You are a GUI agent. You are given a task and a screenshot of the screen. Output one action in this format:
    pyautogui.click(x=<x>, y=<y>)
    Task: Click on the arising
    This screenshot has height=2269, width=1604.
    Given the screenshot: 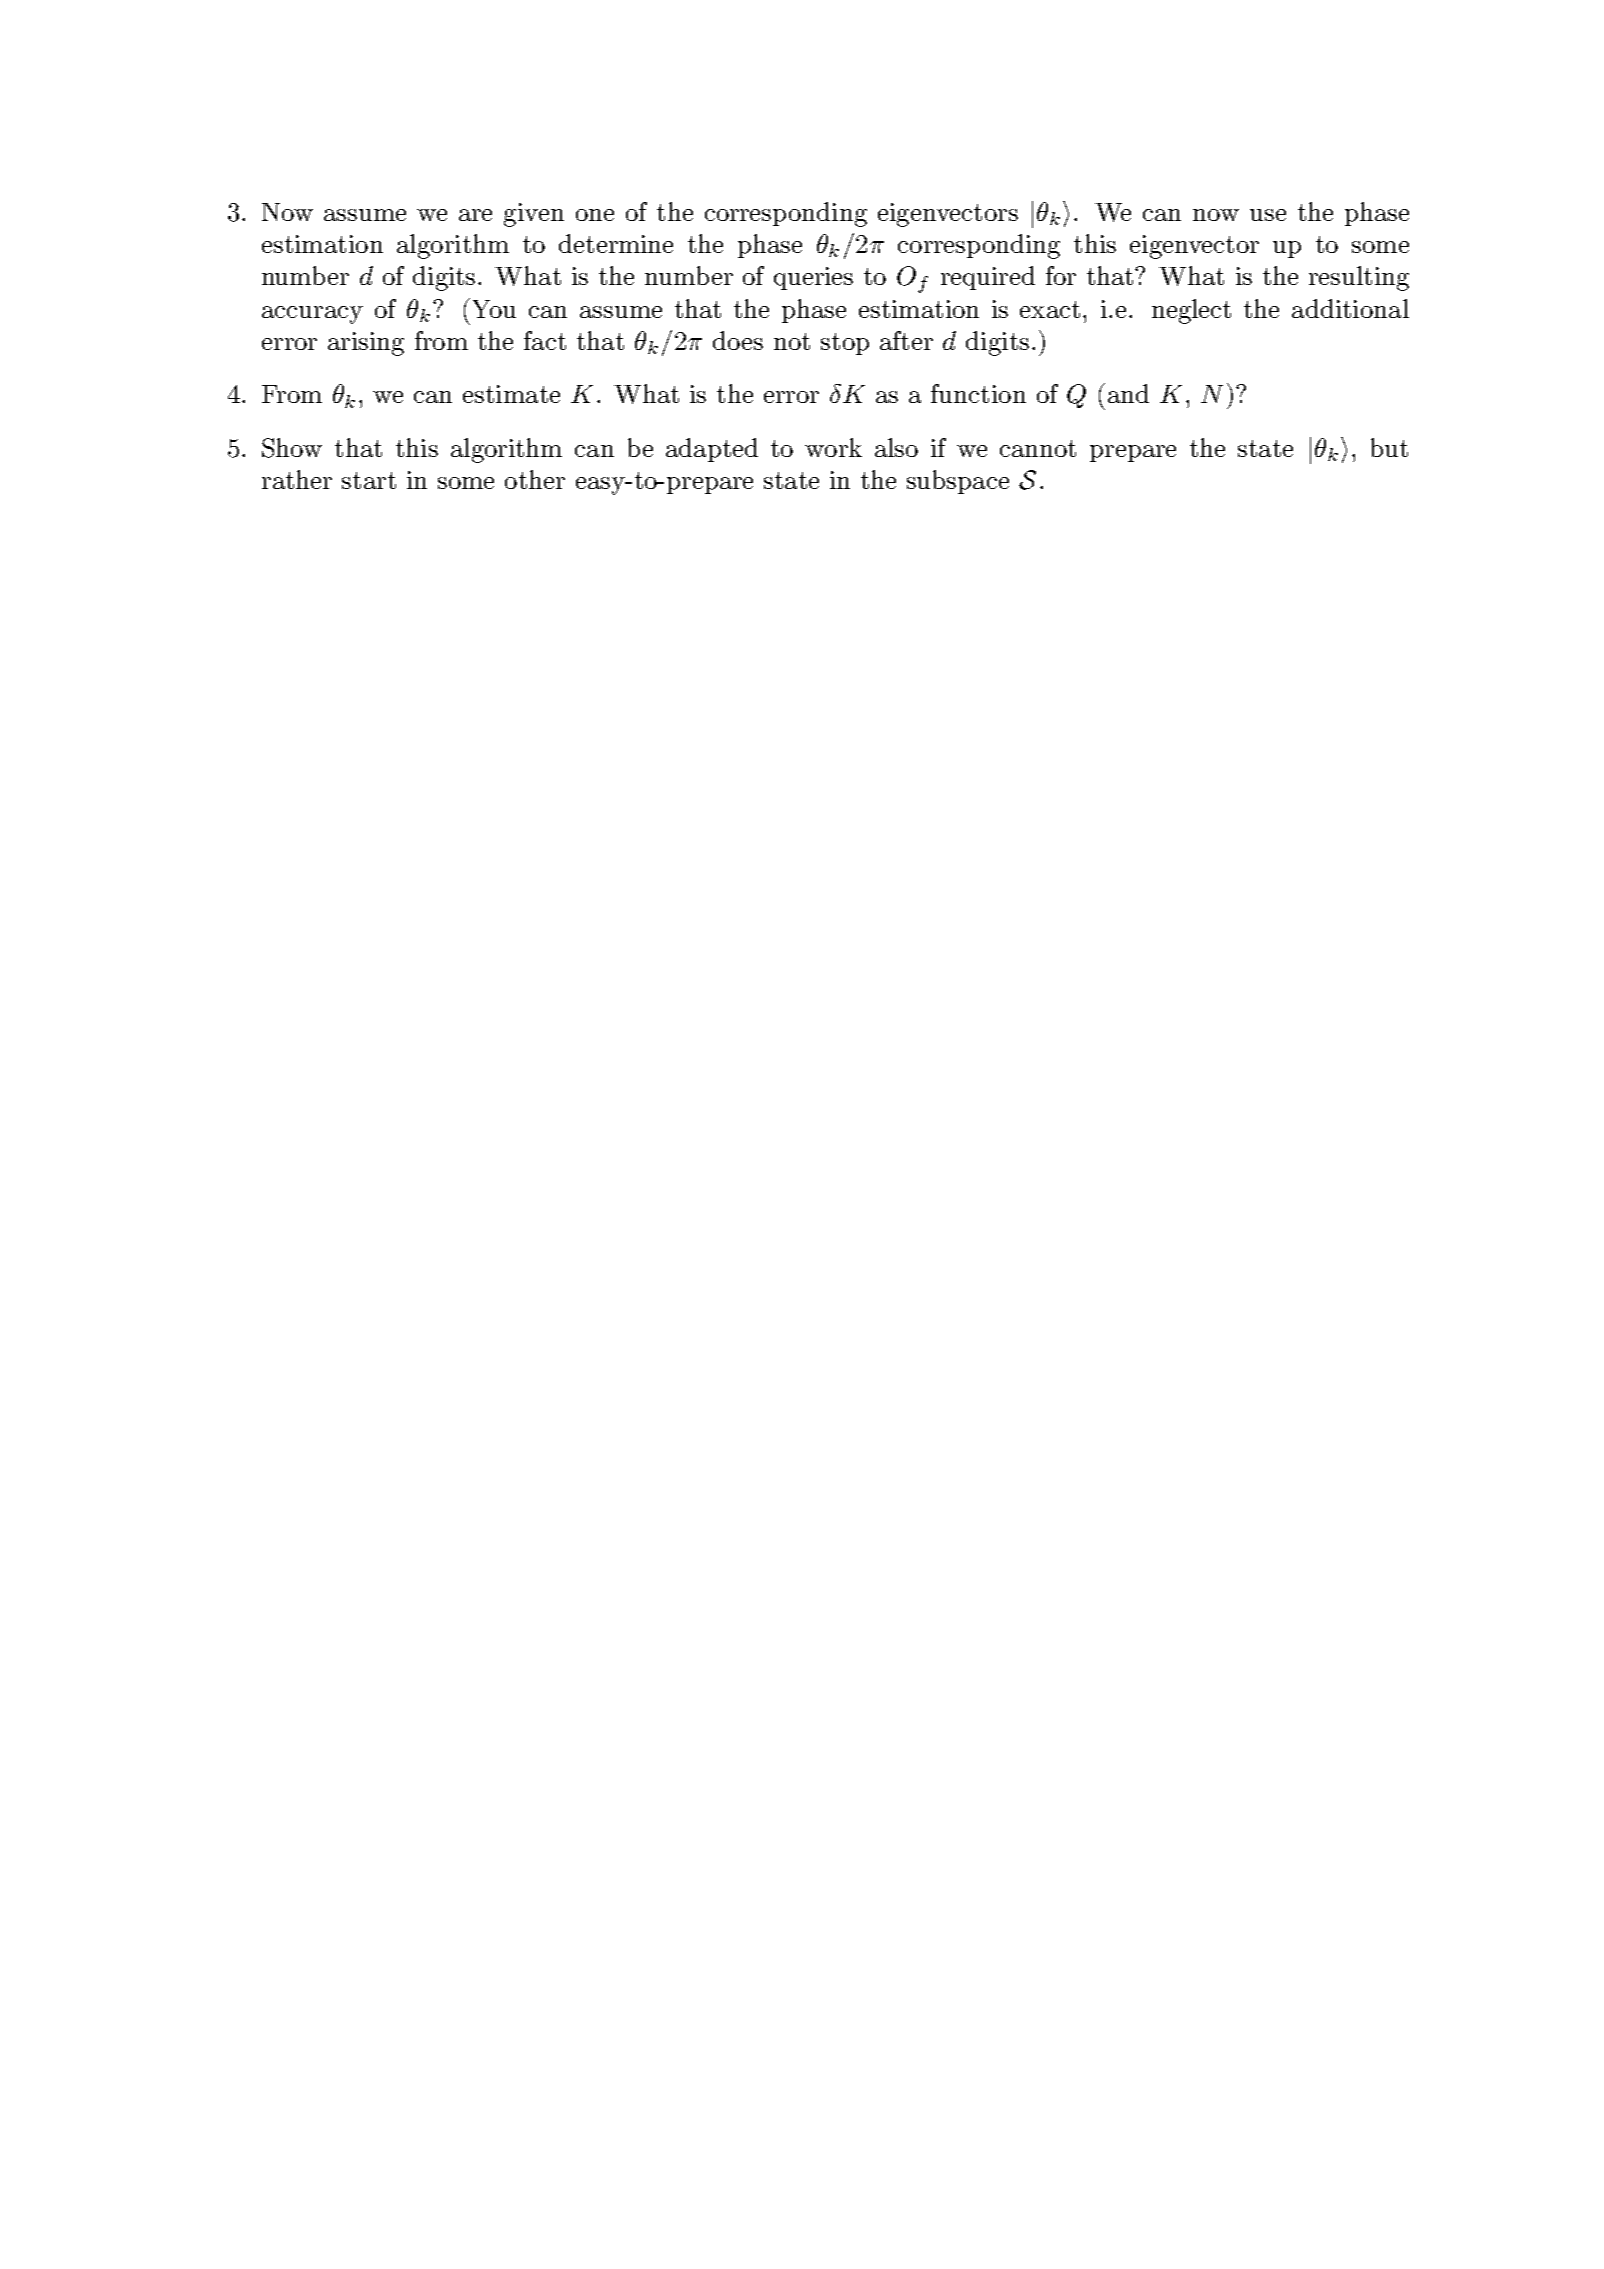 What is the action you would take?
    pyautogui.click(x=366, y=344)
